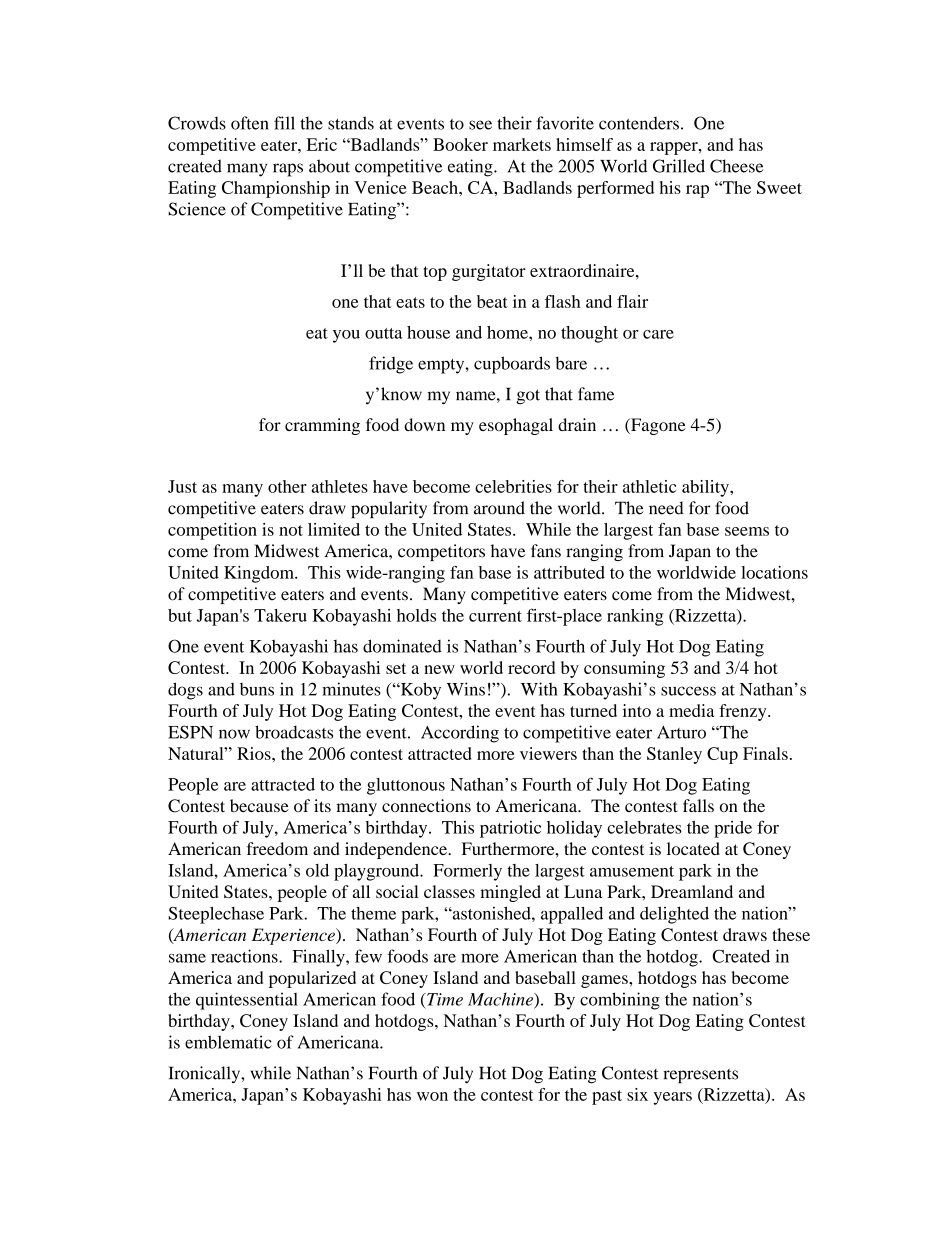  I want to click on According, so click(460, 734).
